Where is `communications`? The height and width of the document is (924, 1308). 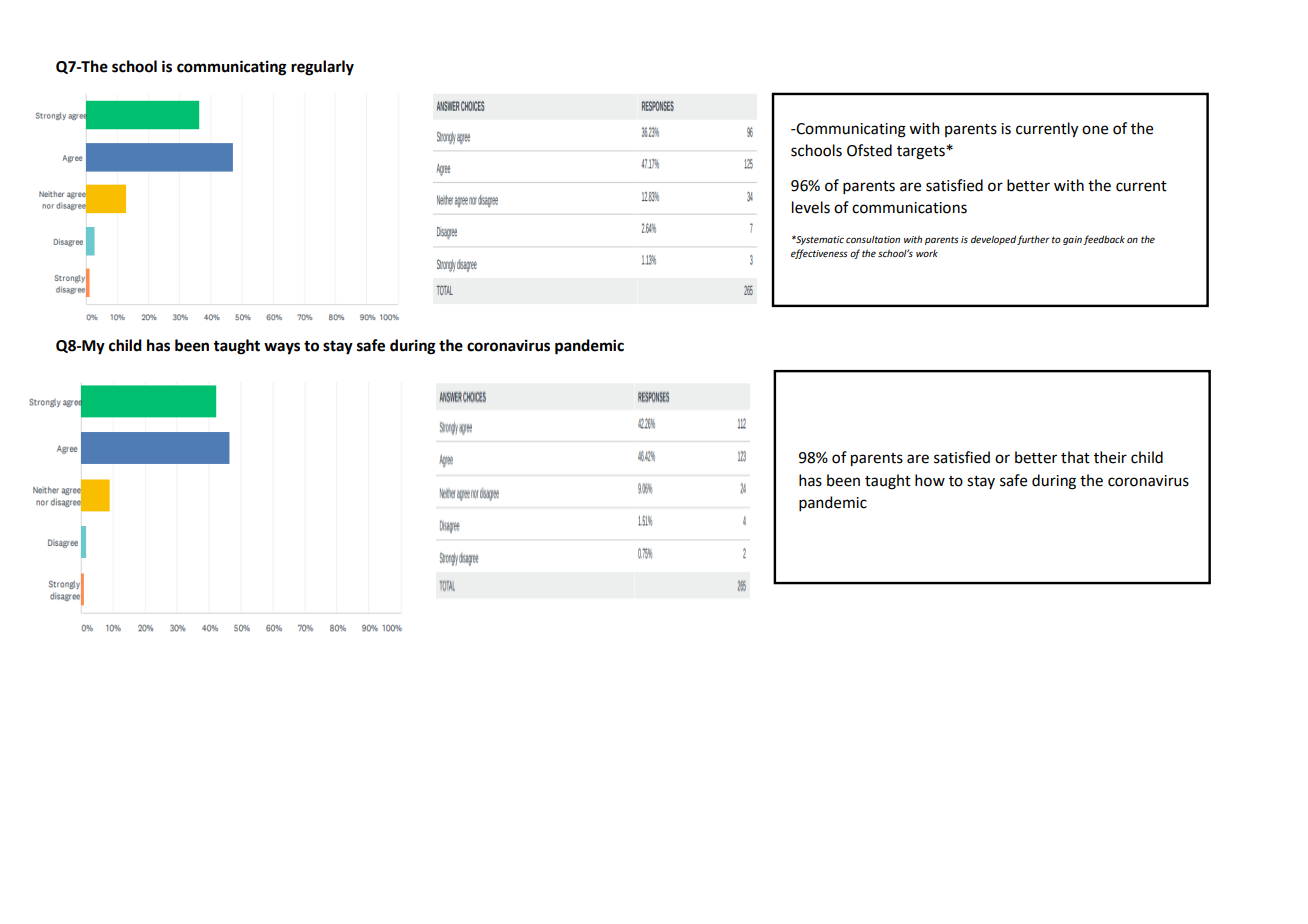
communications is located at coordinates (909, 208).
